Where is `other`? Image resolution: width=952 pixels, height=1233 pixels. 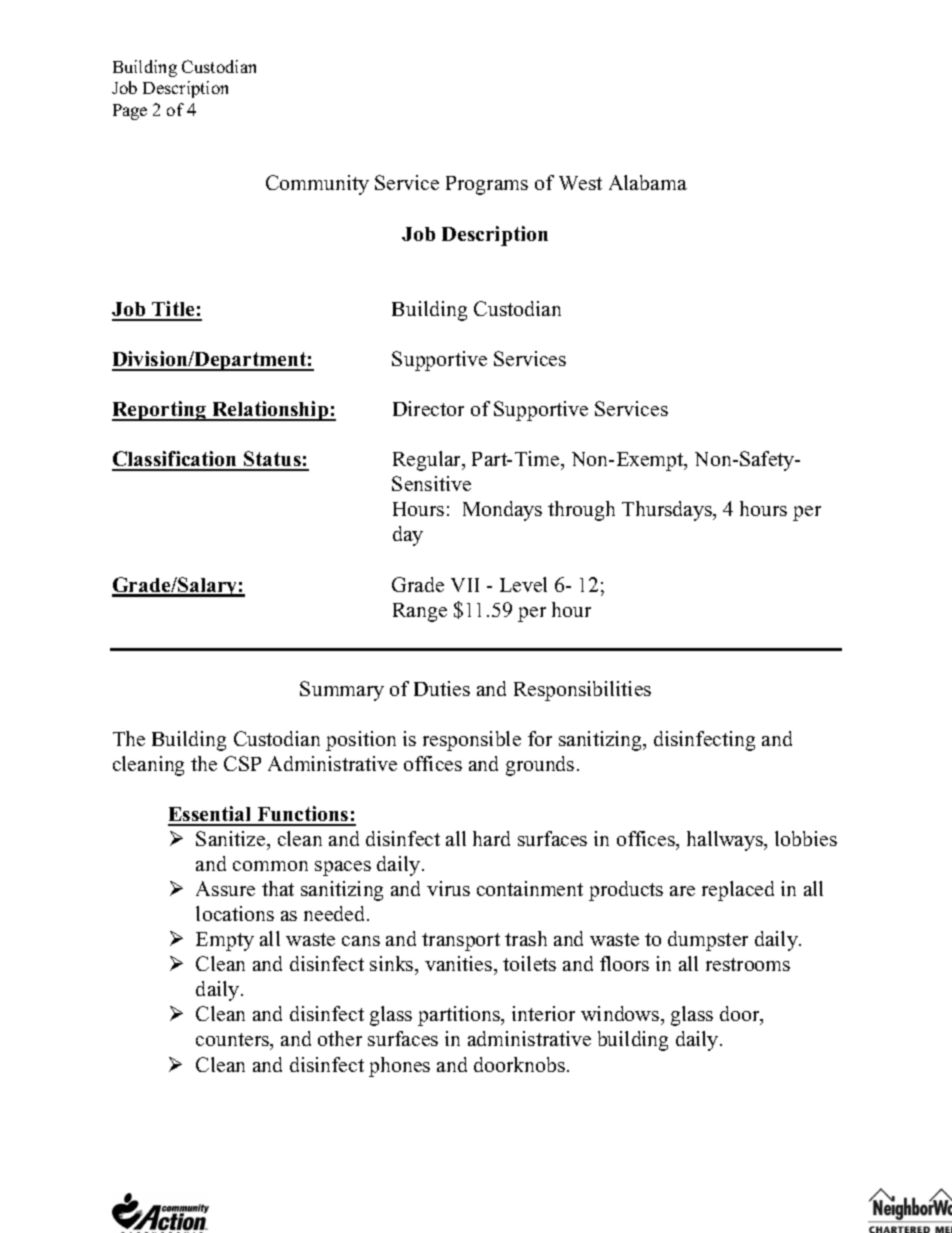
other is located at coordinates (340, 1038).
